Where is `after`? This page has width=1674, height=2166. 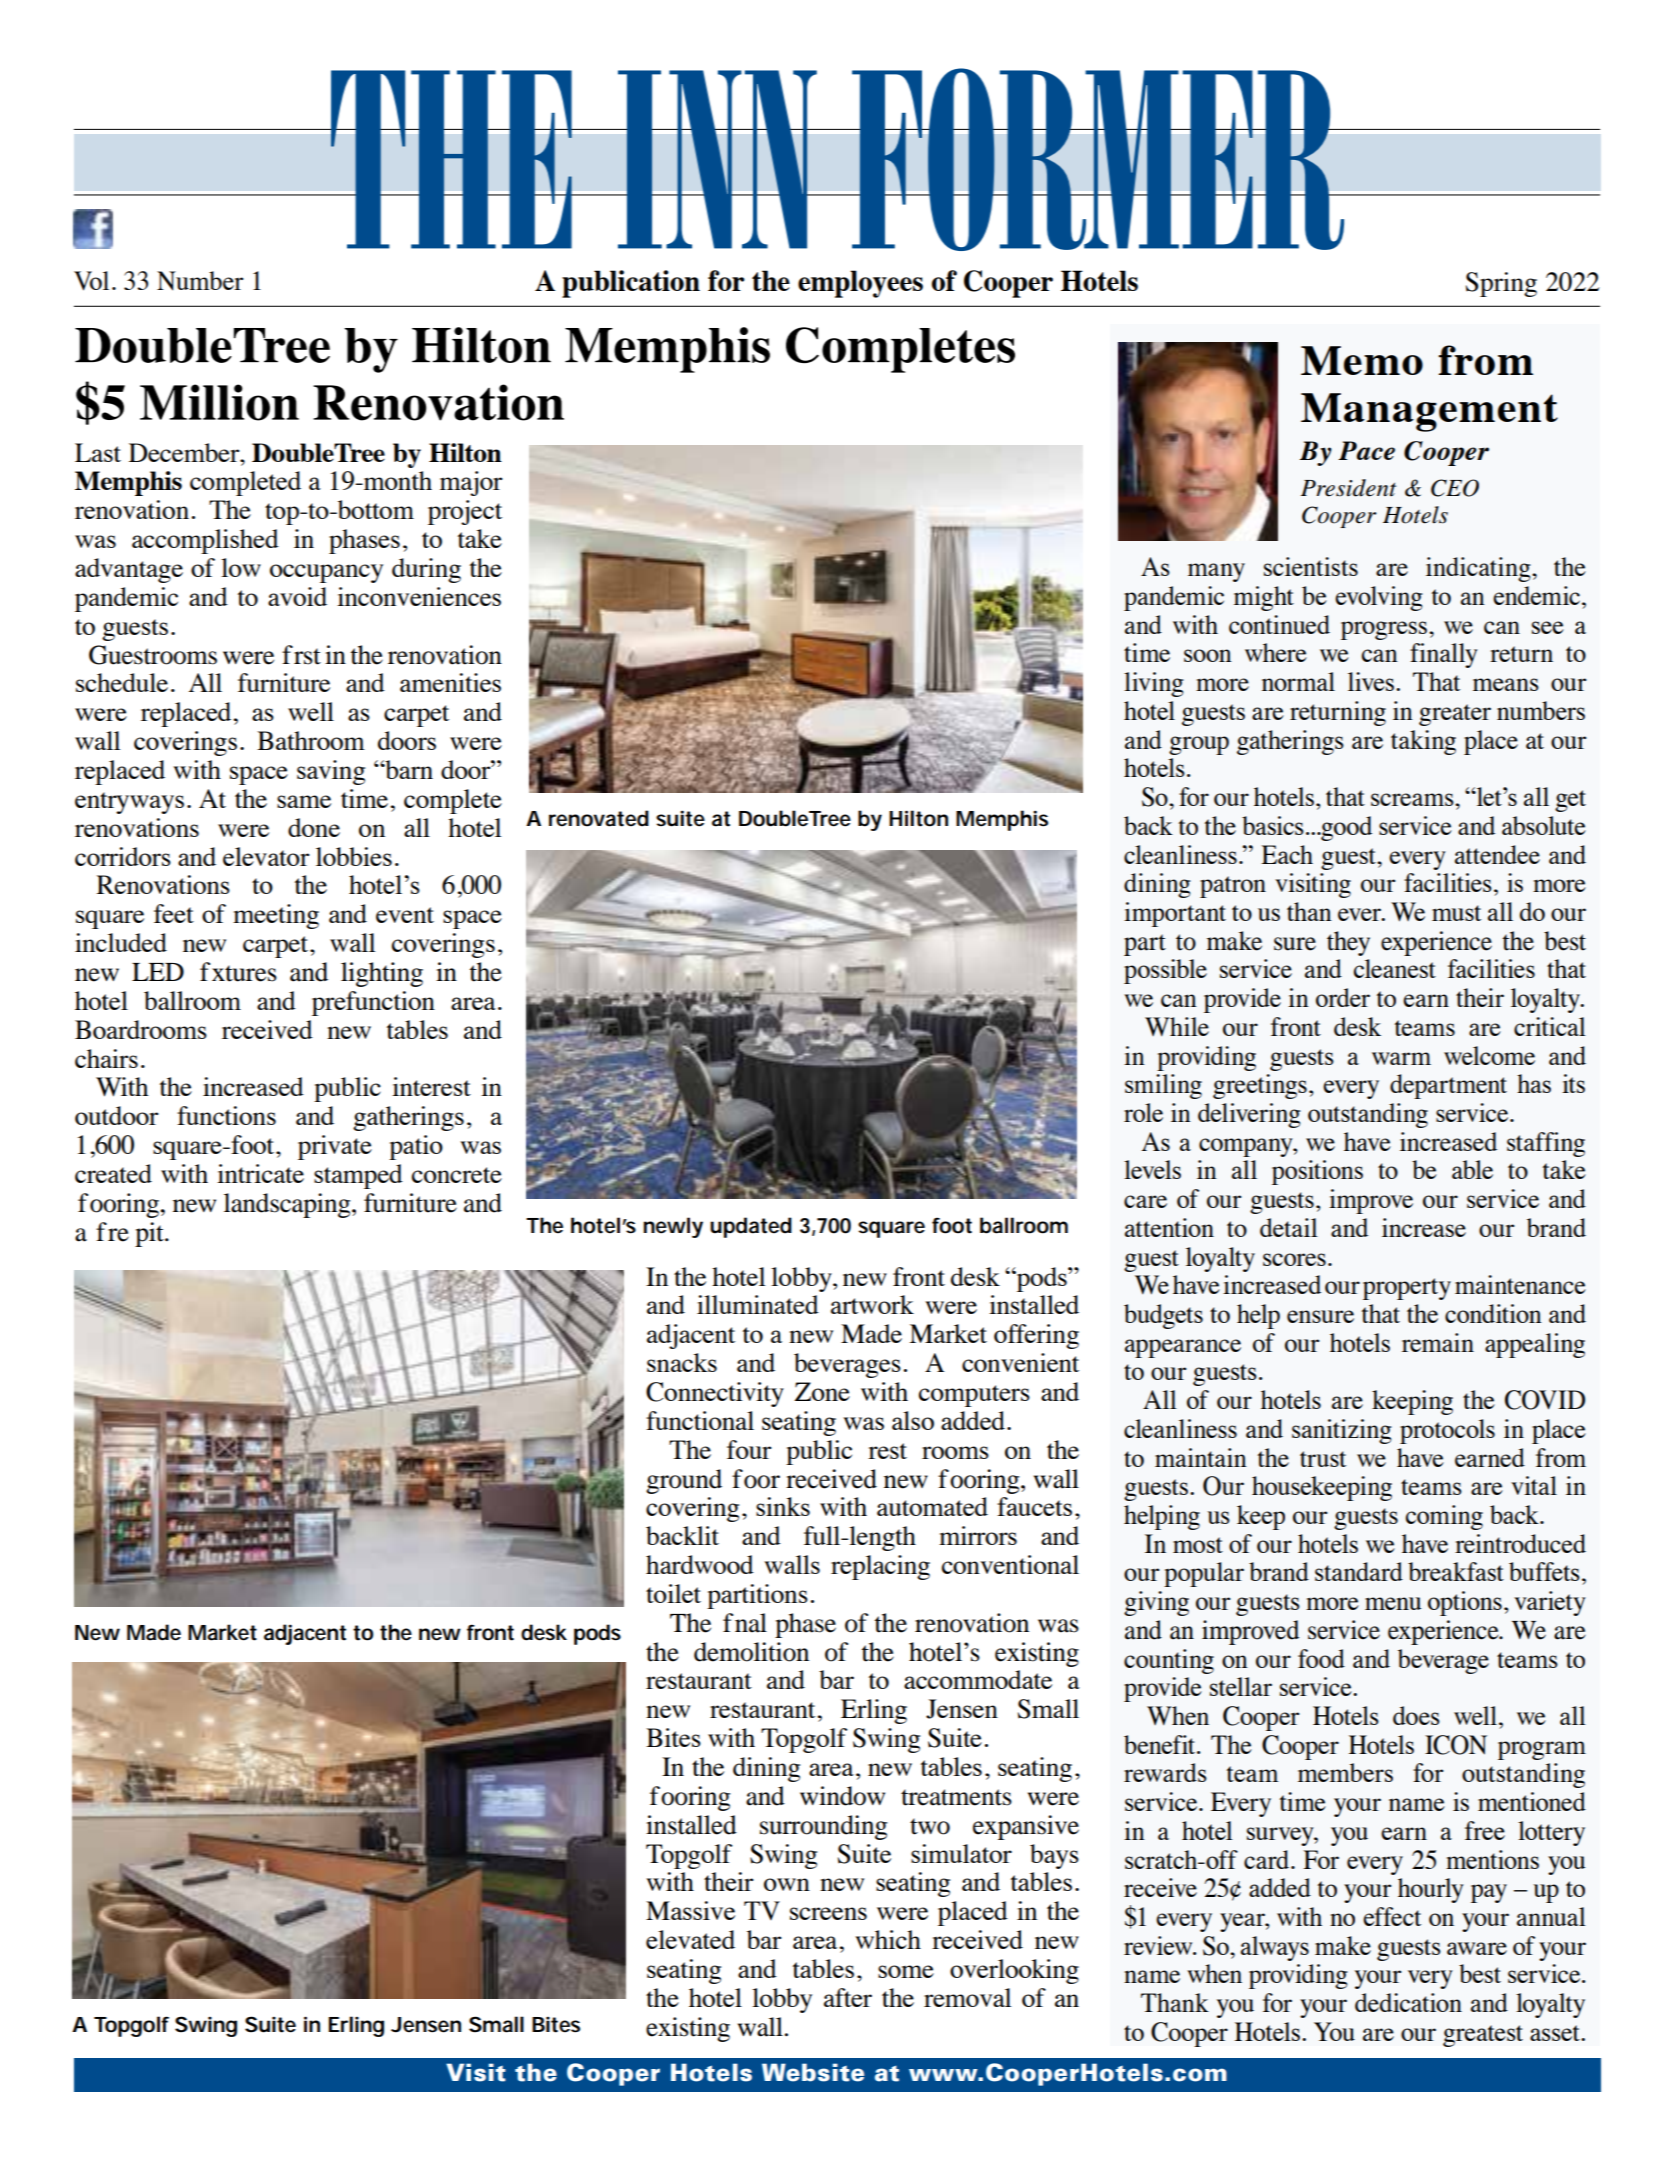
after is located at coordinates (848, 1997).
